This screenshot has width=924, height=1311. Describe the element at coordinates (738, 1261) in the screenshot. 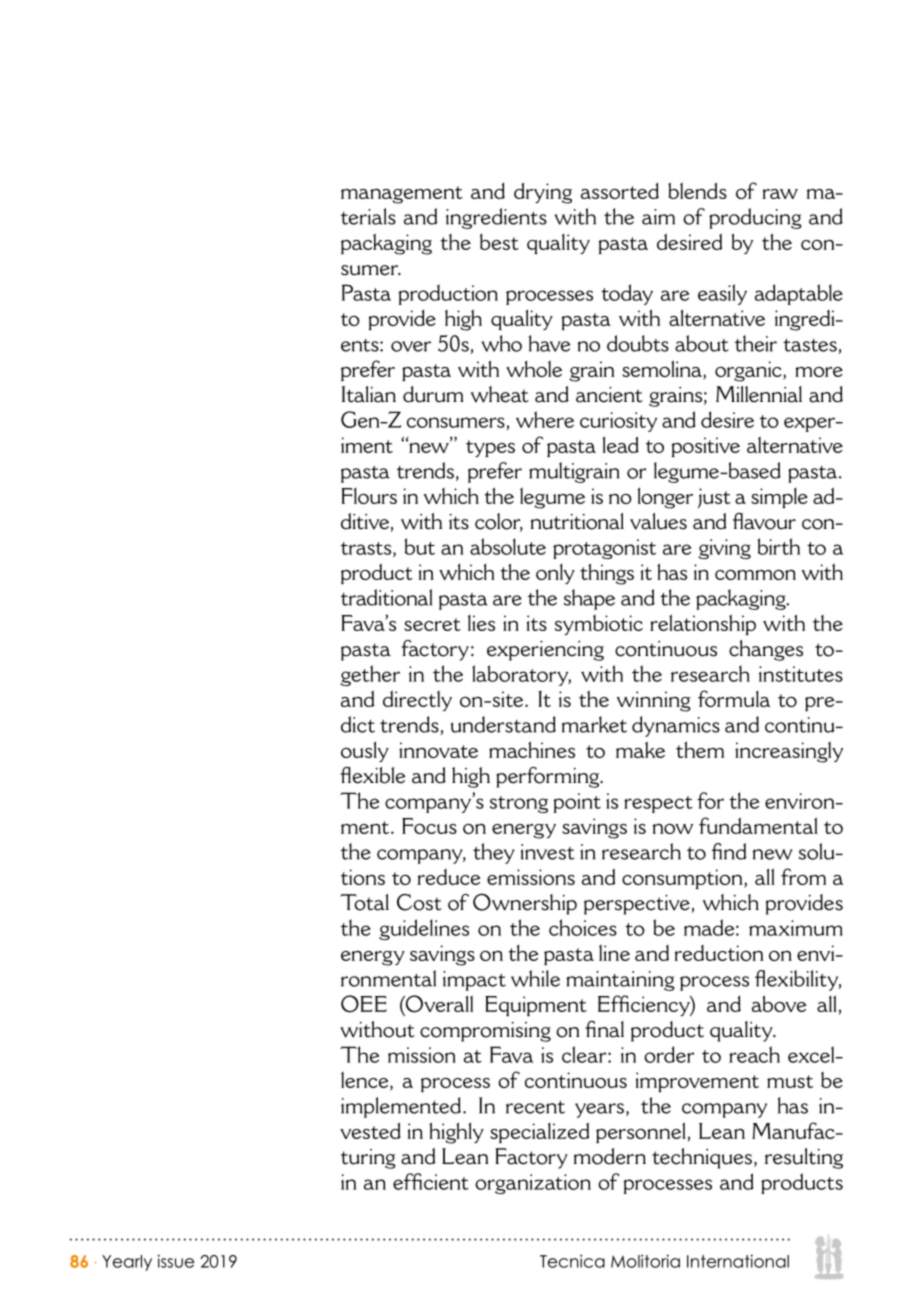

I see `International` at that location.
